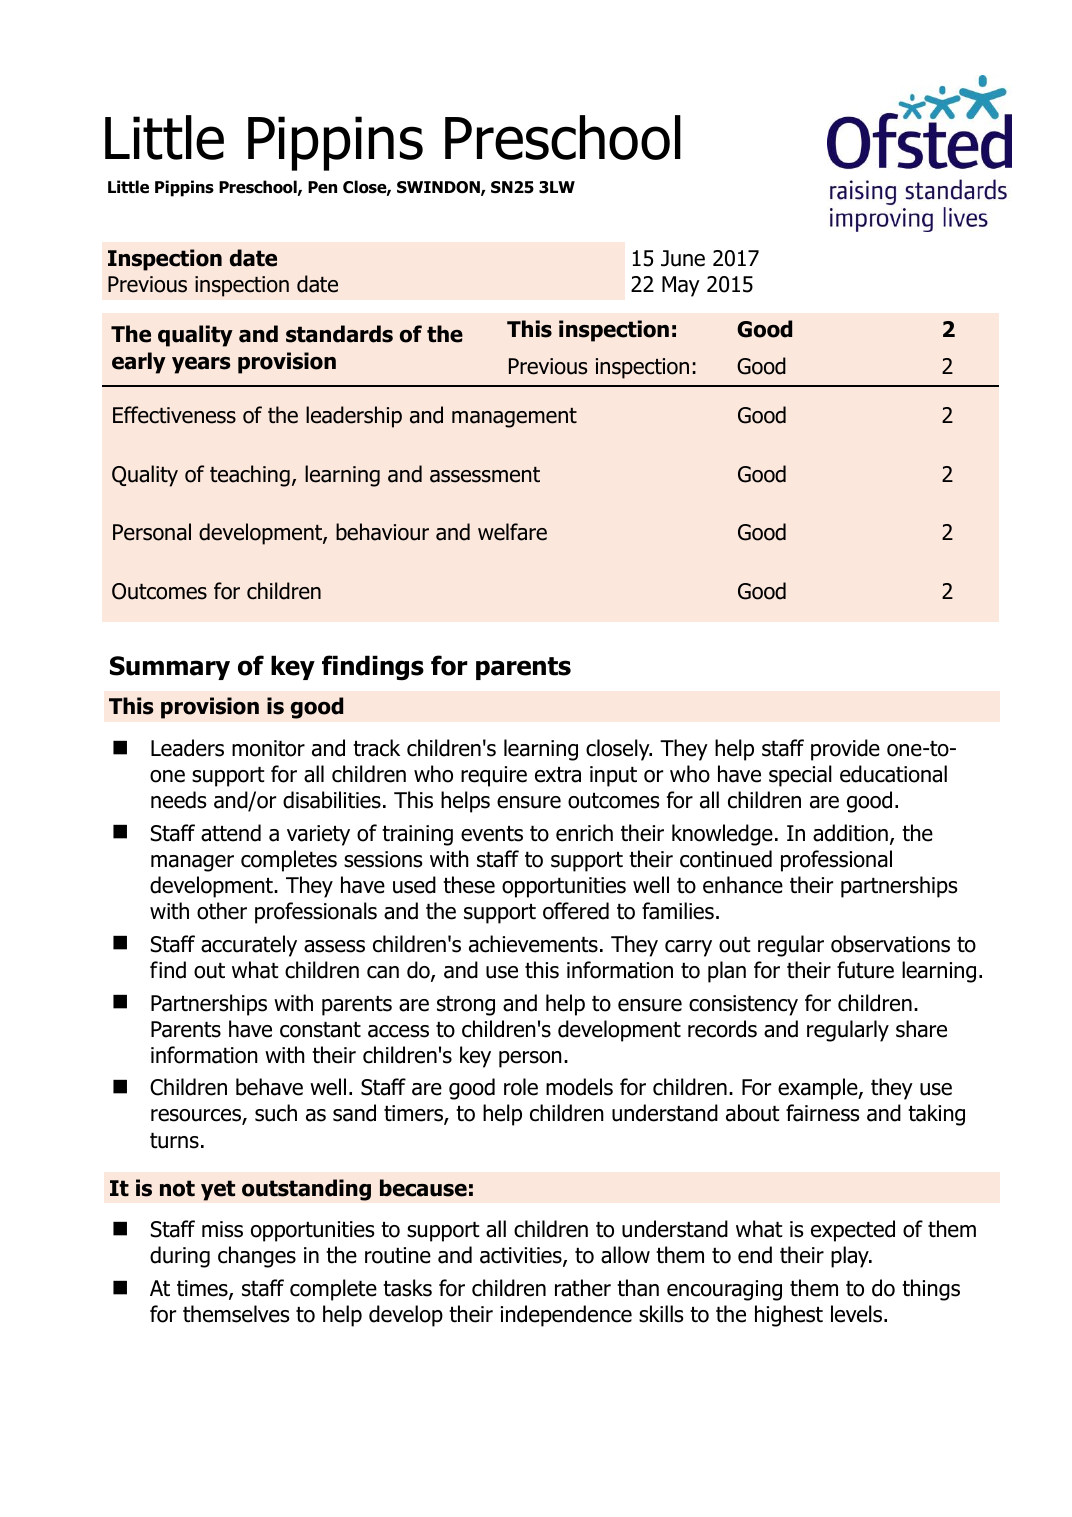 The image size is (1072, 1517). I want to click on needs, so click(179, 800).
